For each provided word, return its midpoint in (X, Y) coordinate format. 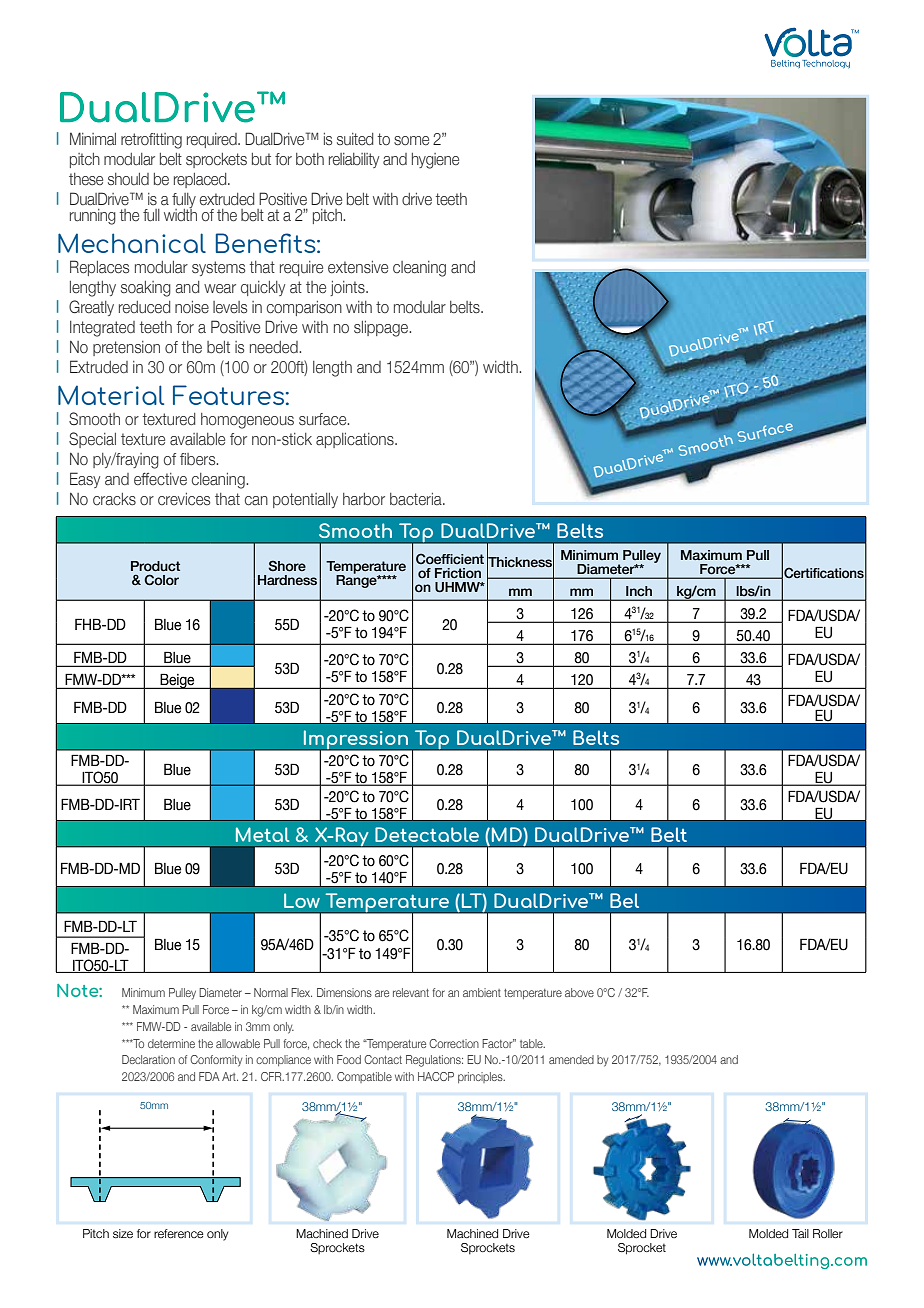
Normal (271, 992)
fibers (199, 459)
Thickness (520, 562)
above (579, 992)
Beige (177, 681)
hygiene (435, 161)
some (411, 141)
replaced (201, 180)
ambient (482, 992)
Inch (639, 591)
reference (179, 1233)
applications (356, 440)
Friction (458, 573)
